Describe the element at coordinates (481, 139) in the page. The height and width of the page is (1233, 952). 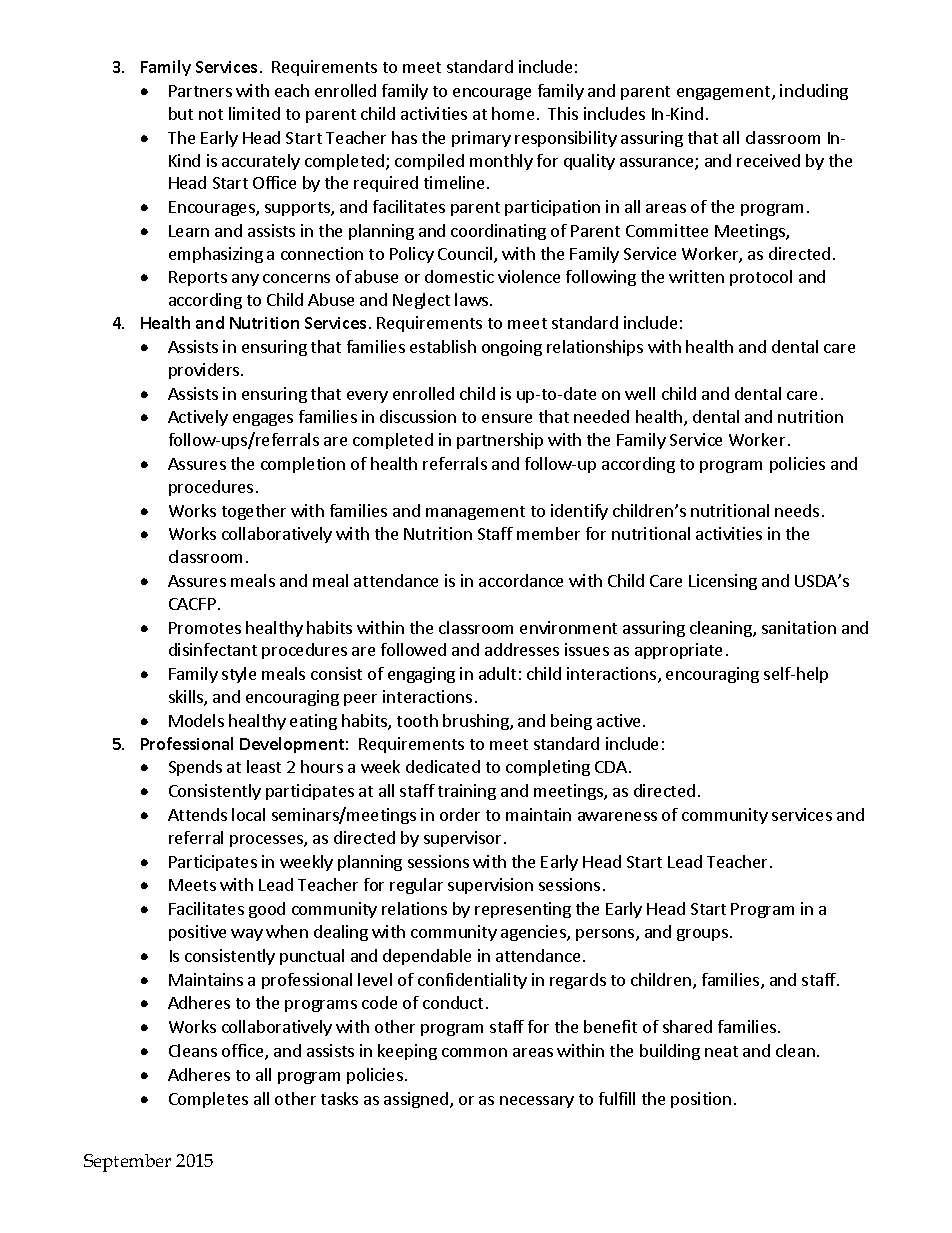
I see `primary` at that location.
